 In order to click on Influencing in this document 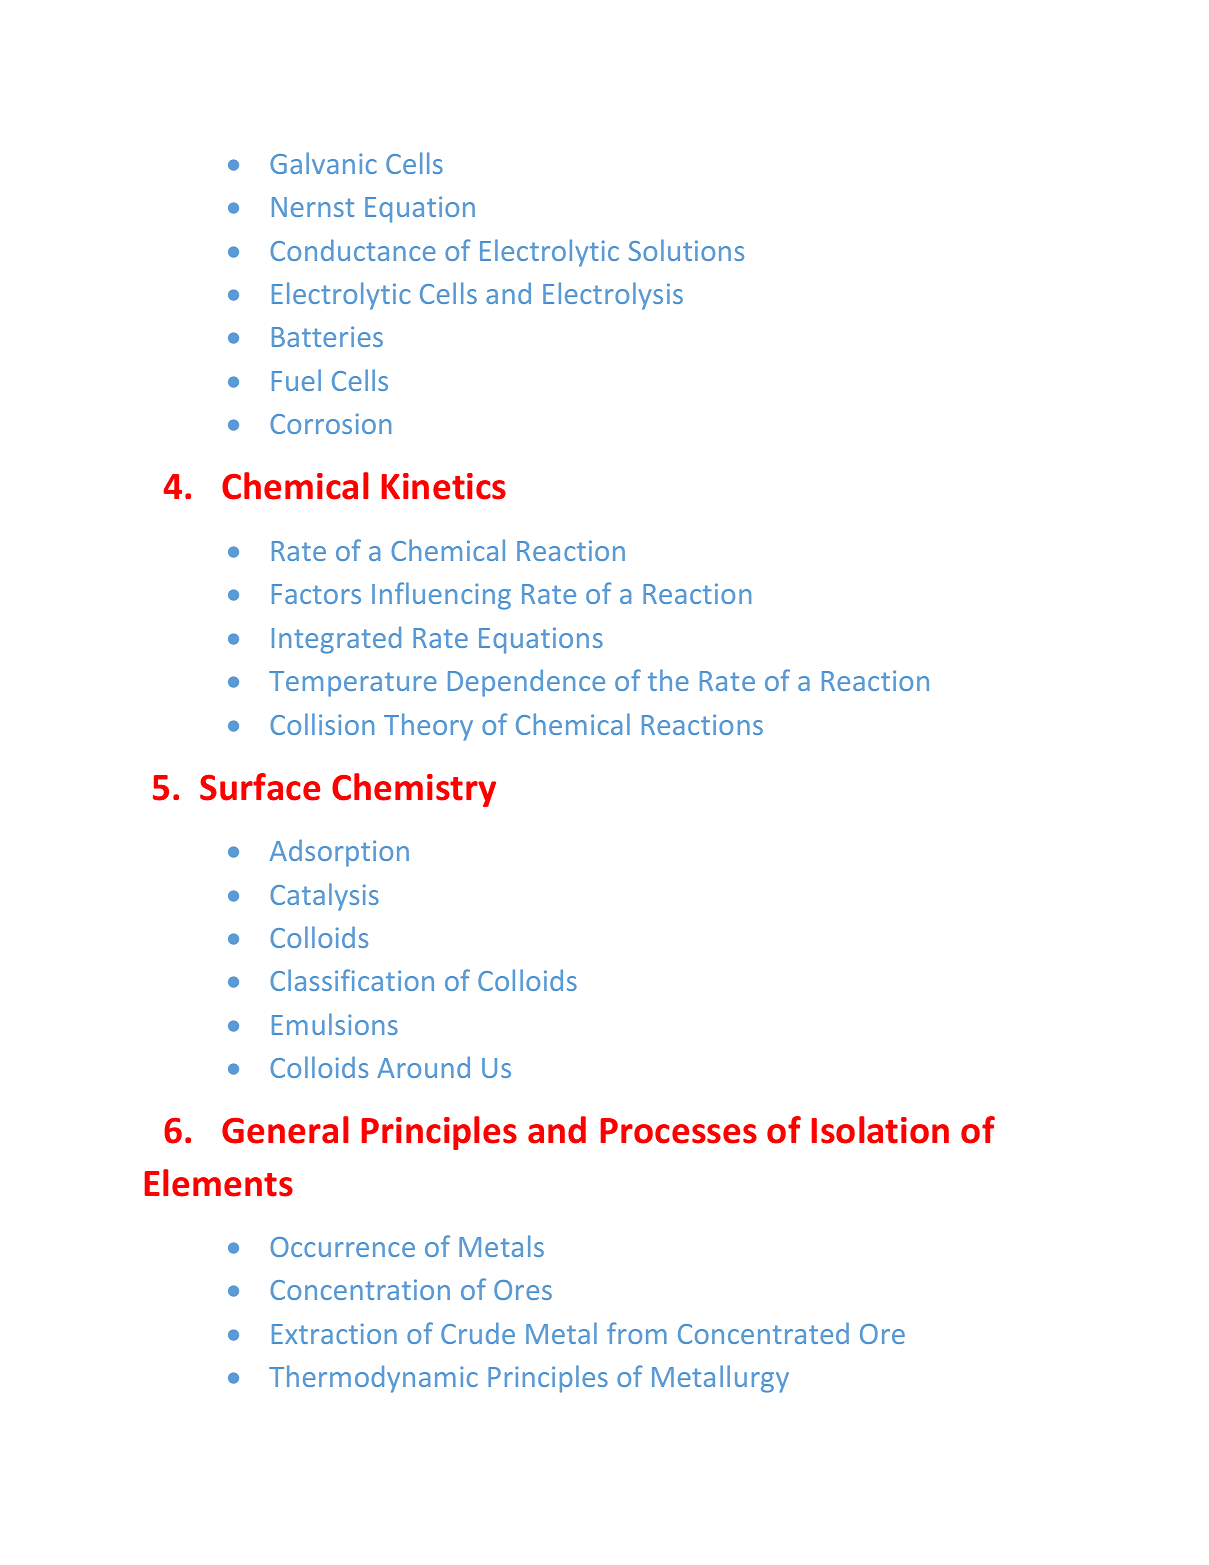, I will do `click(441, 596)`.
